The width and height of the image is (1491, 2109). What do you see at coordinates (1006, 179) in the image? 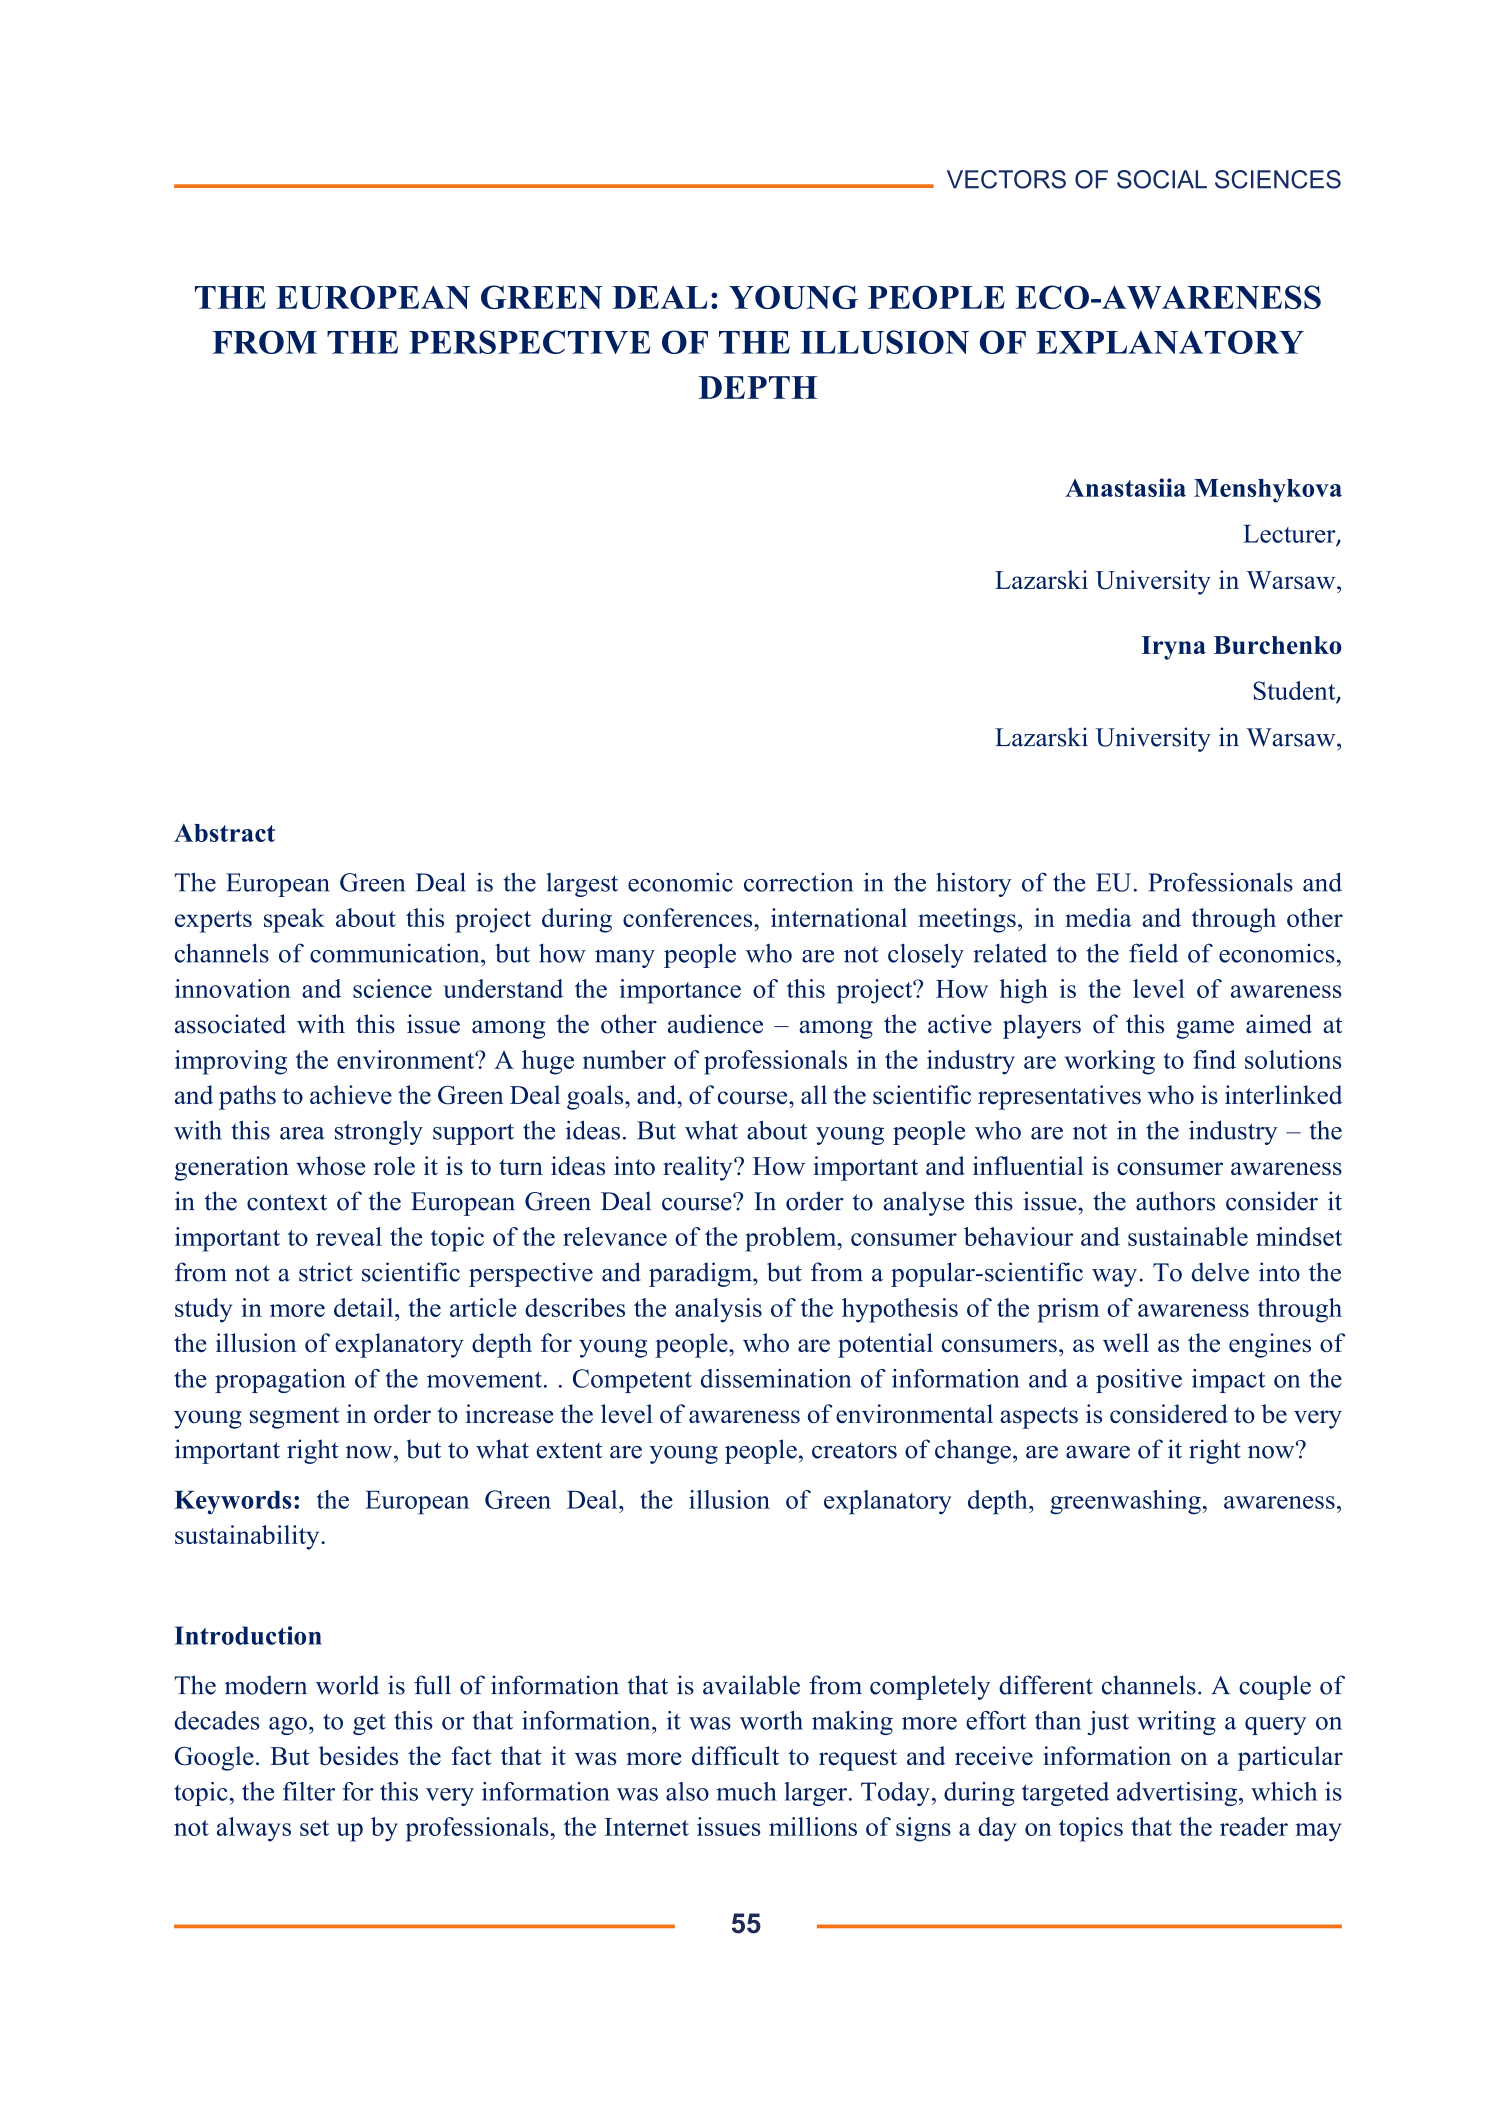
I see `VECTORS` at bounding box center [1006, 179].
